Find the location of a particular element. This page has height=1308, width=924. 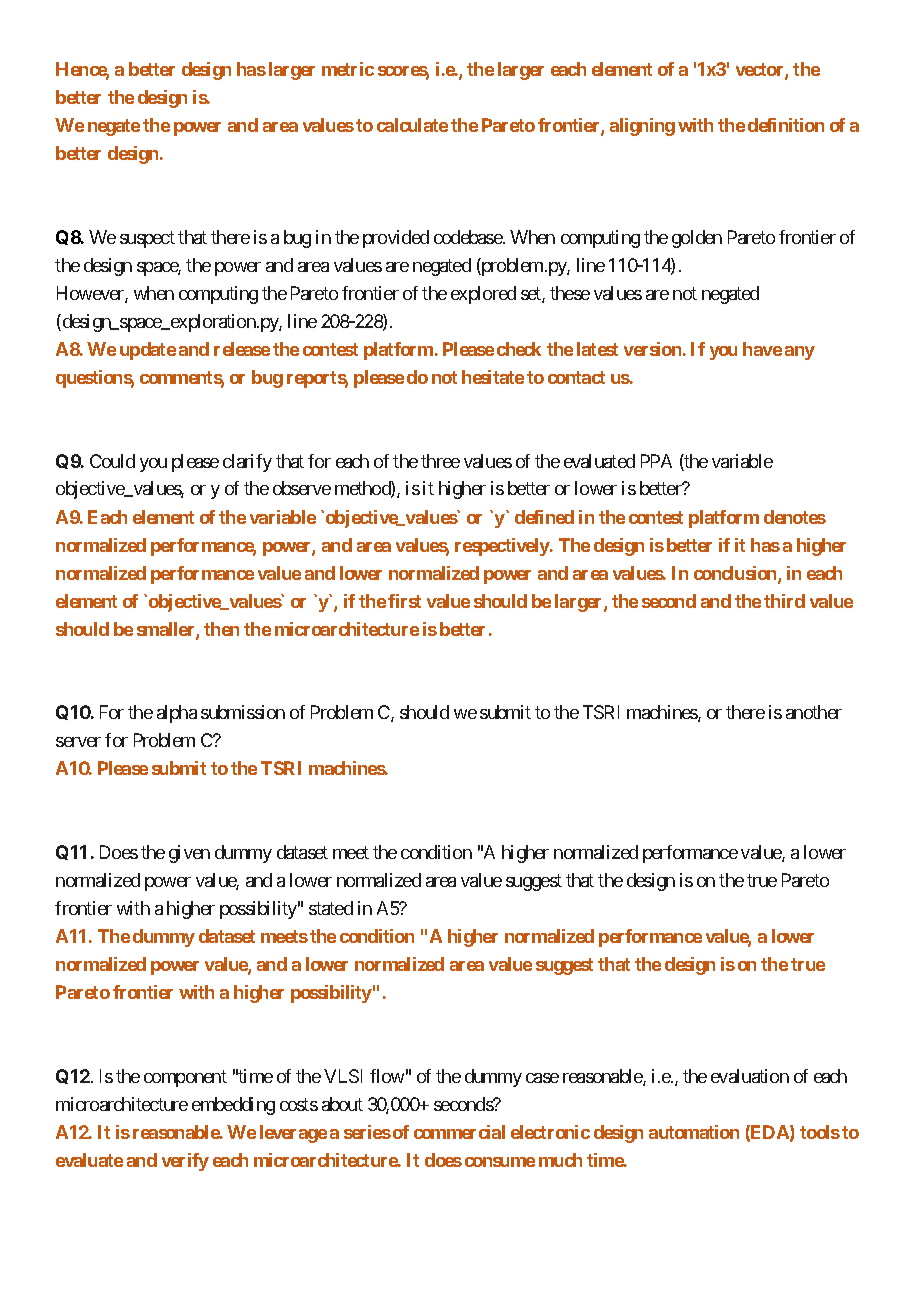

stated is located at coordinates (331, 908).
